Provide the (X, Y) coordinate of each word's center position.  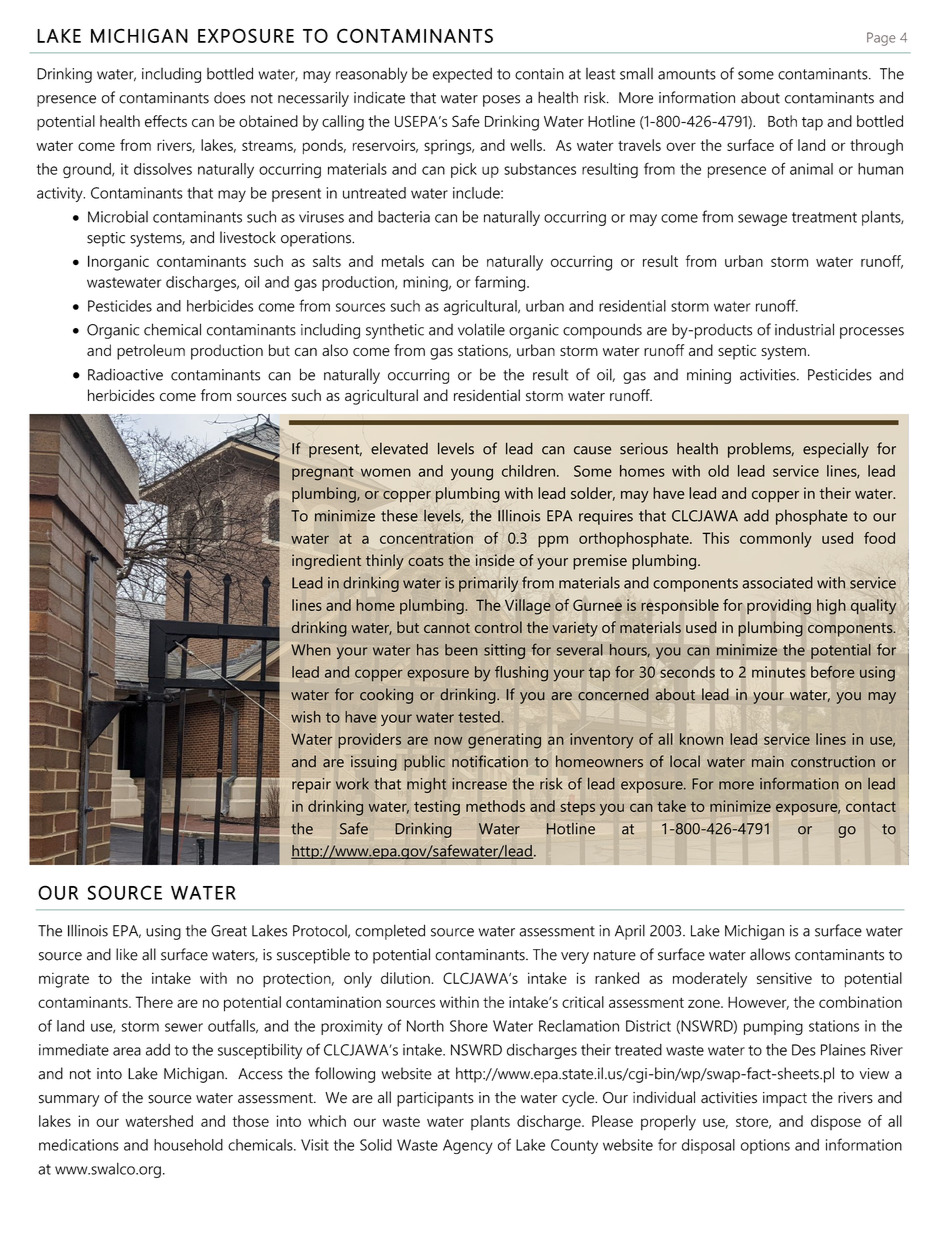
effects (166, 121)
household (188, 1145)
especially (836, 450)
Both (782, 121)
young (472, 474)
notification (490, 761)
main (768, 762)
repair (311, 785)
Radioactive (125, 374)
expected (462, 75)
